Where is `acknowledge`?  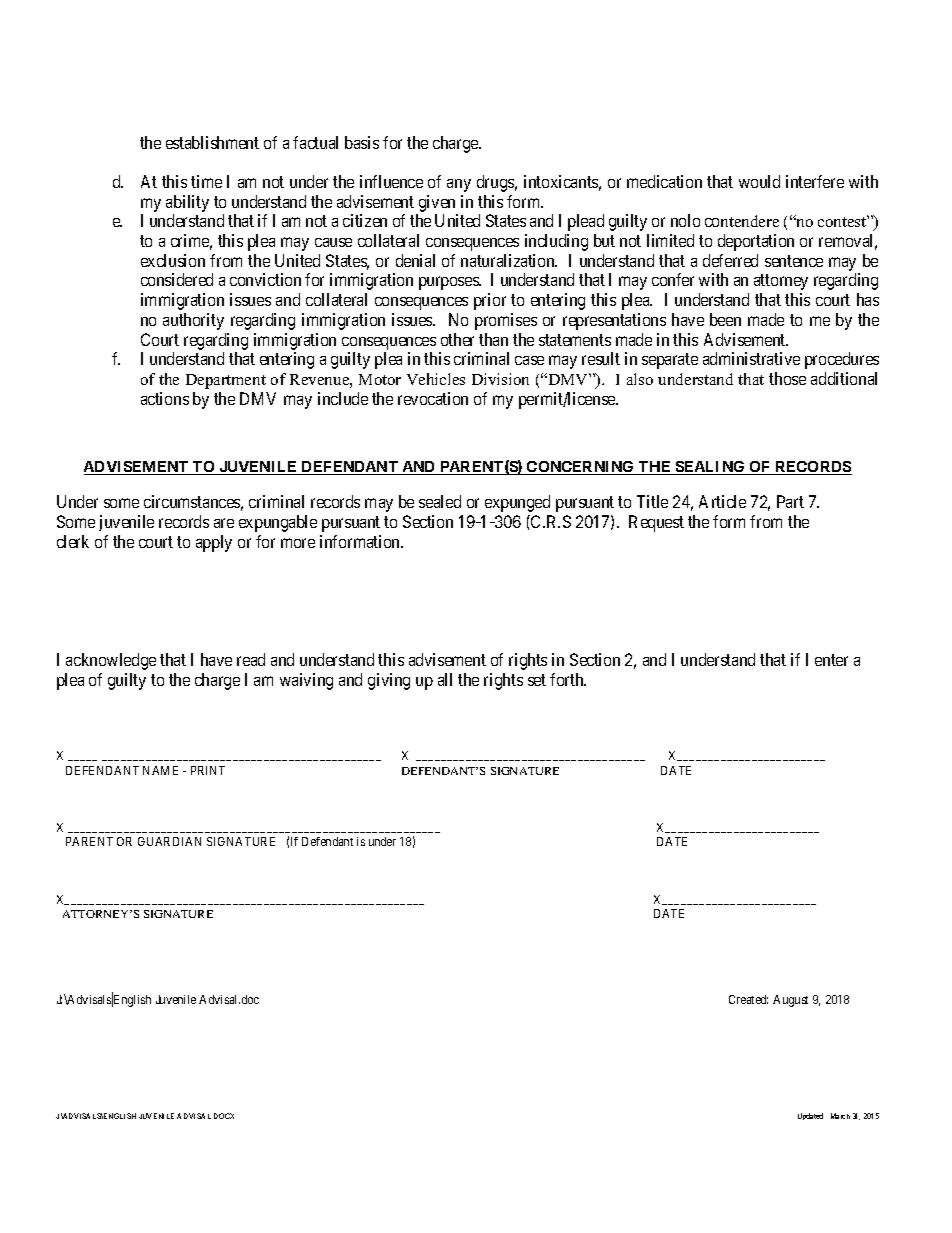 acknowledge is located at coordinates (111, 661).
